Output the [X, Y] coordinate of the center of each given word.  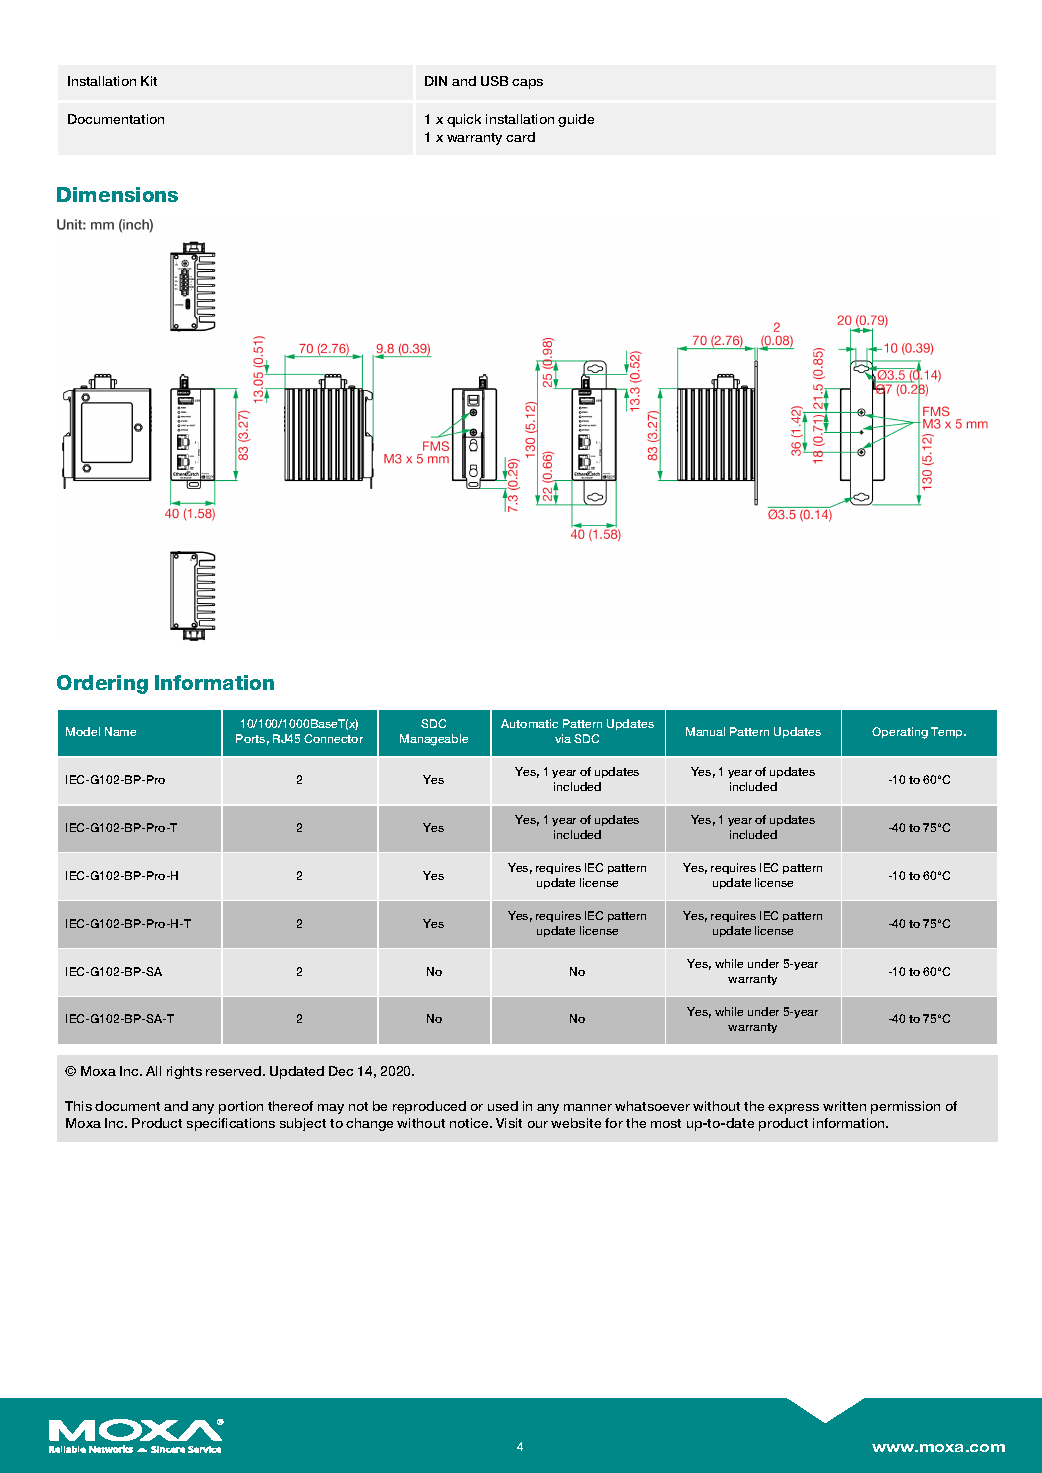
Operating [900, 733]
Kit [149, 81]
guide [576, 120]
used [503, 1106]
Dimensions [117, 194]
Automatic [529, 723]
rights [184, 1072]
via [563, 738]
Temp [948, 732]
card [520, 137]
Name [120, 731]
